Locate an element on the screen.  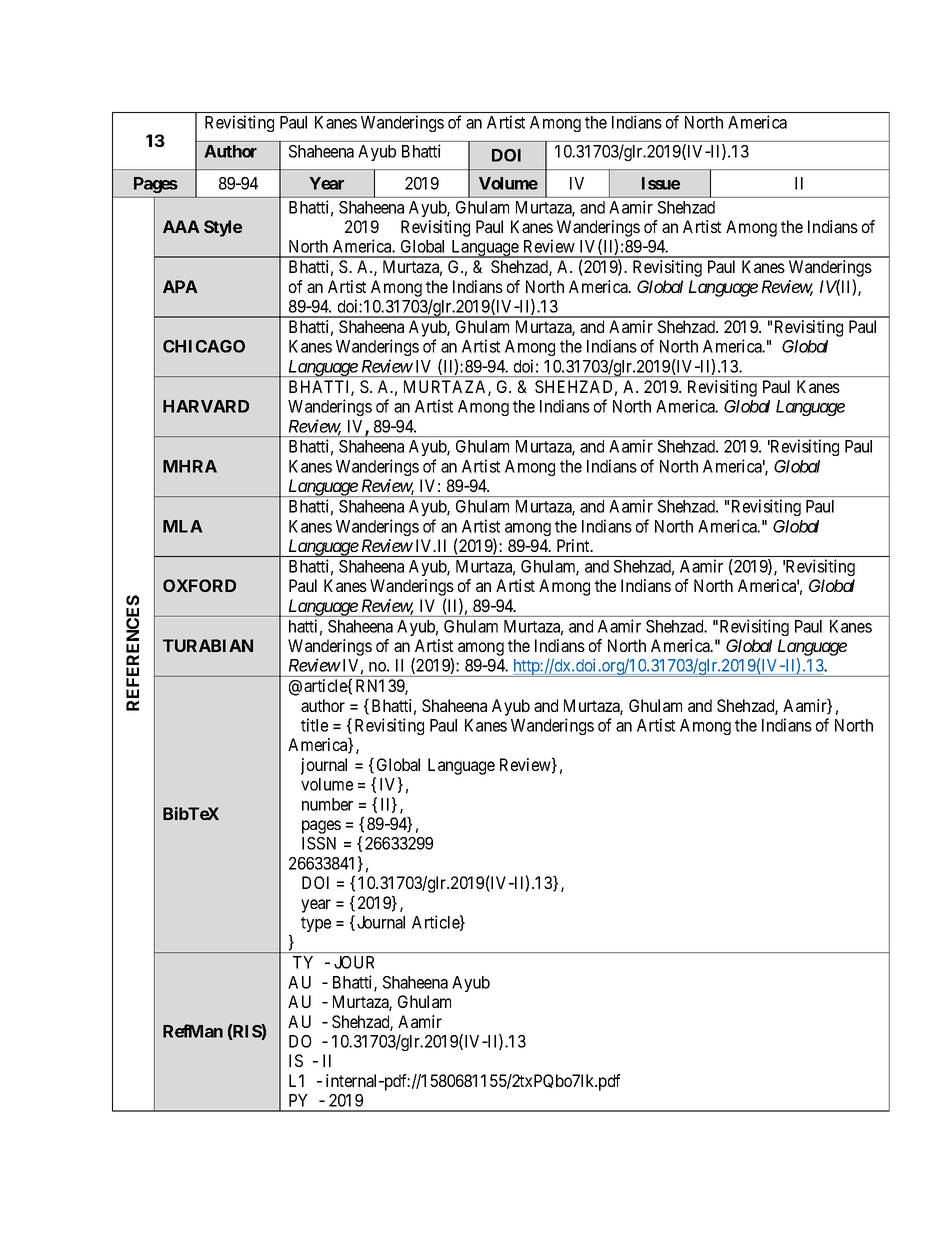
ISSN is located at coordinates (319, 843).
